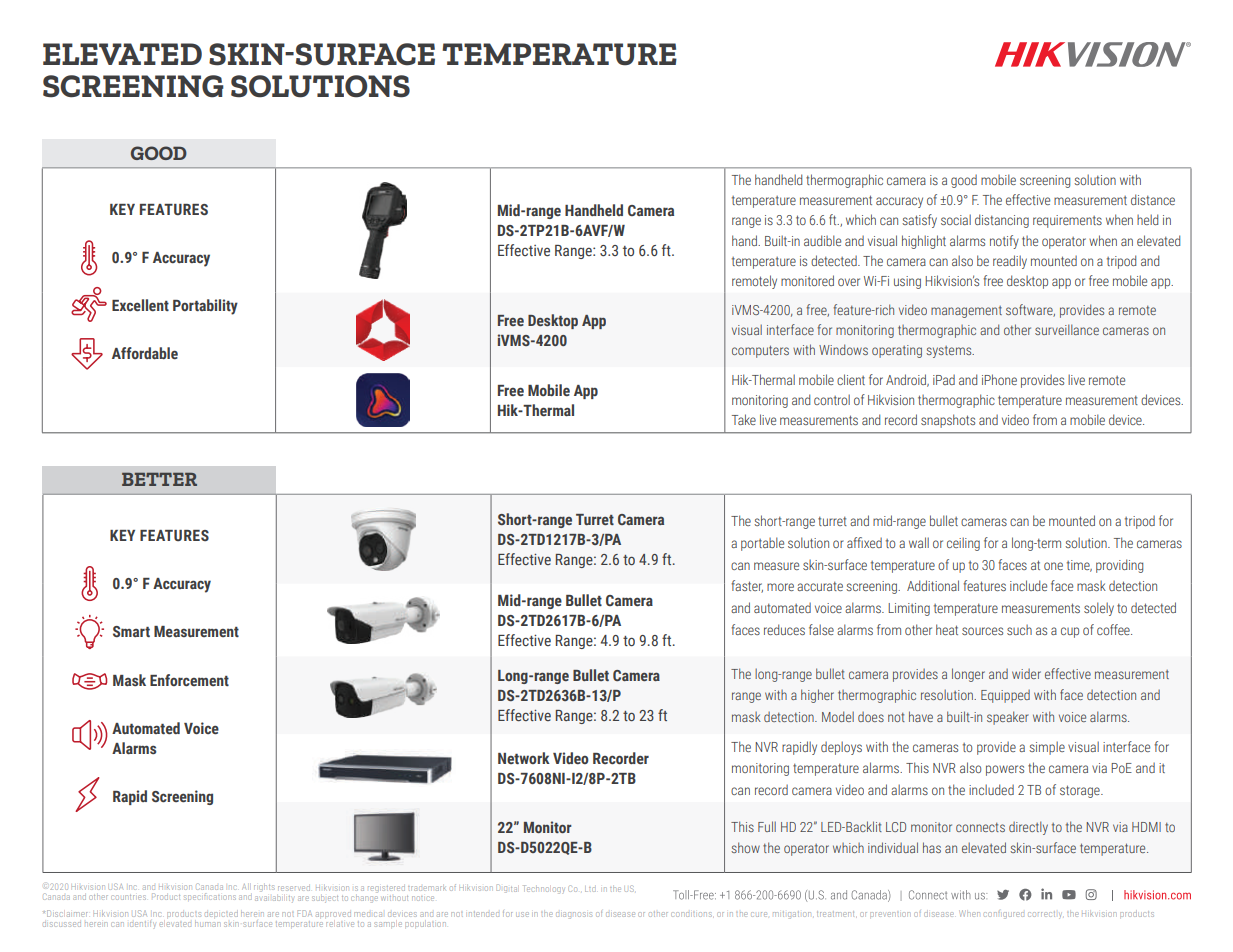 Image resolution: width=1233 pixels, height=952 pixels. Describe the element at coordinates (747, 586) in the screenshot. I see `faster` at that location.
